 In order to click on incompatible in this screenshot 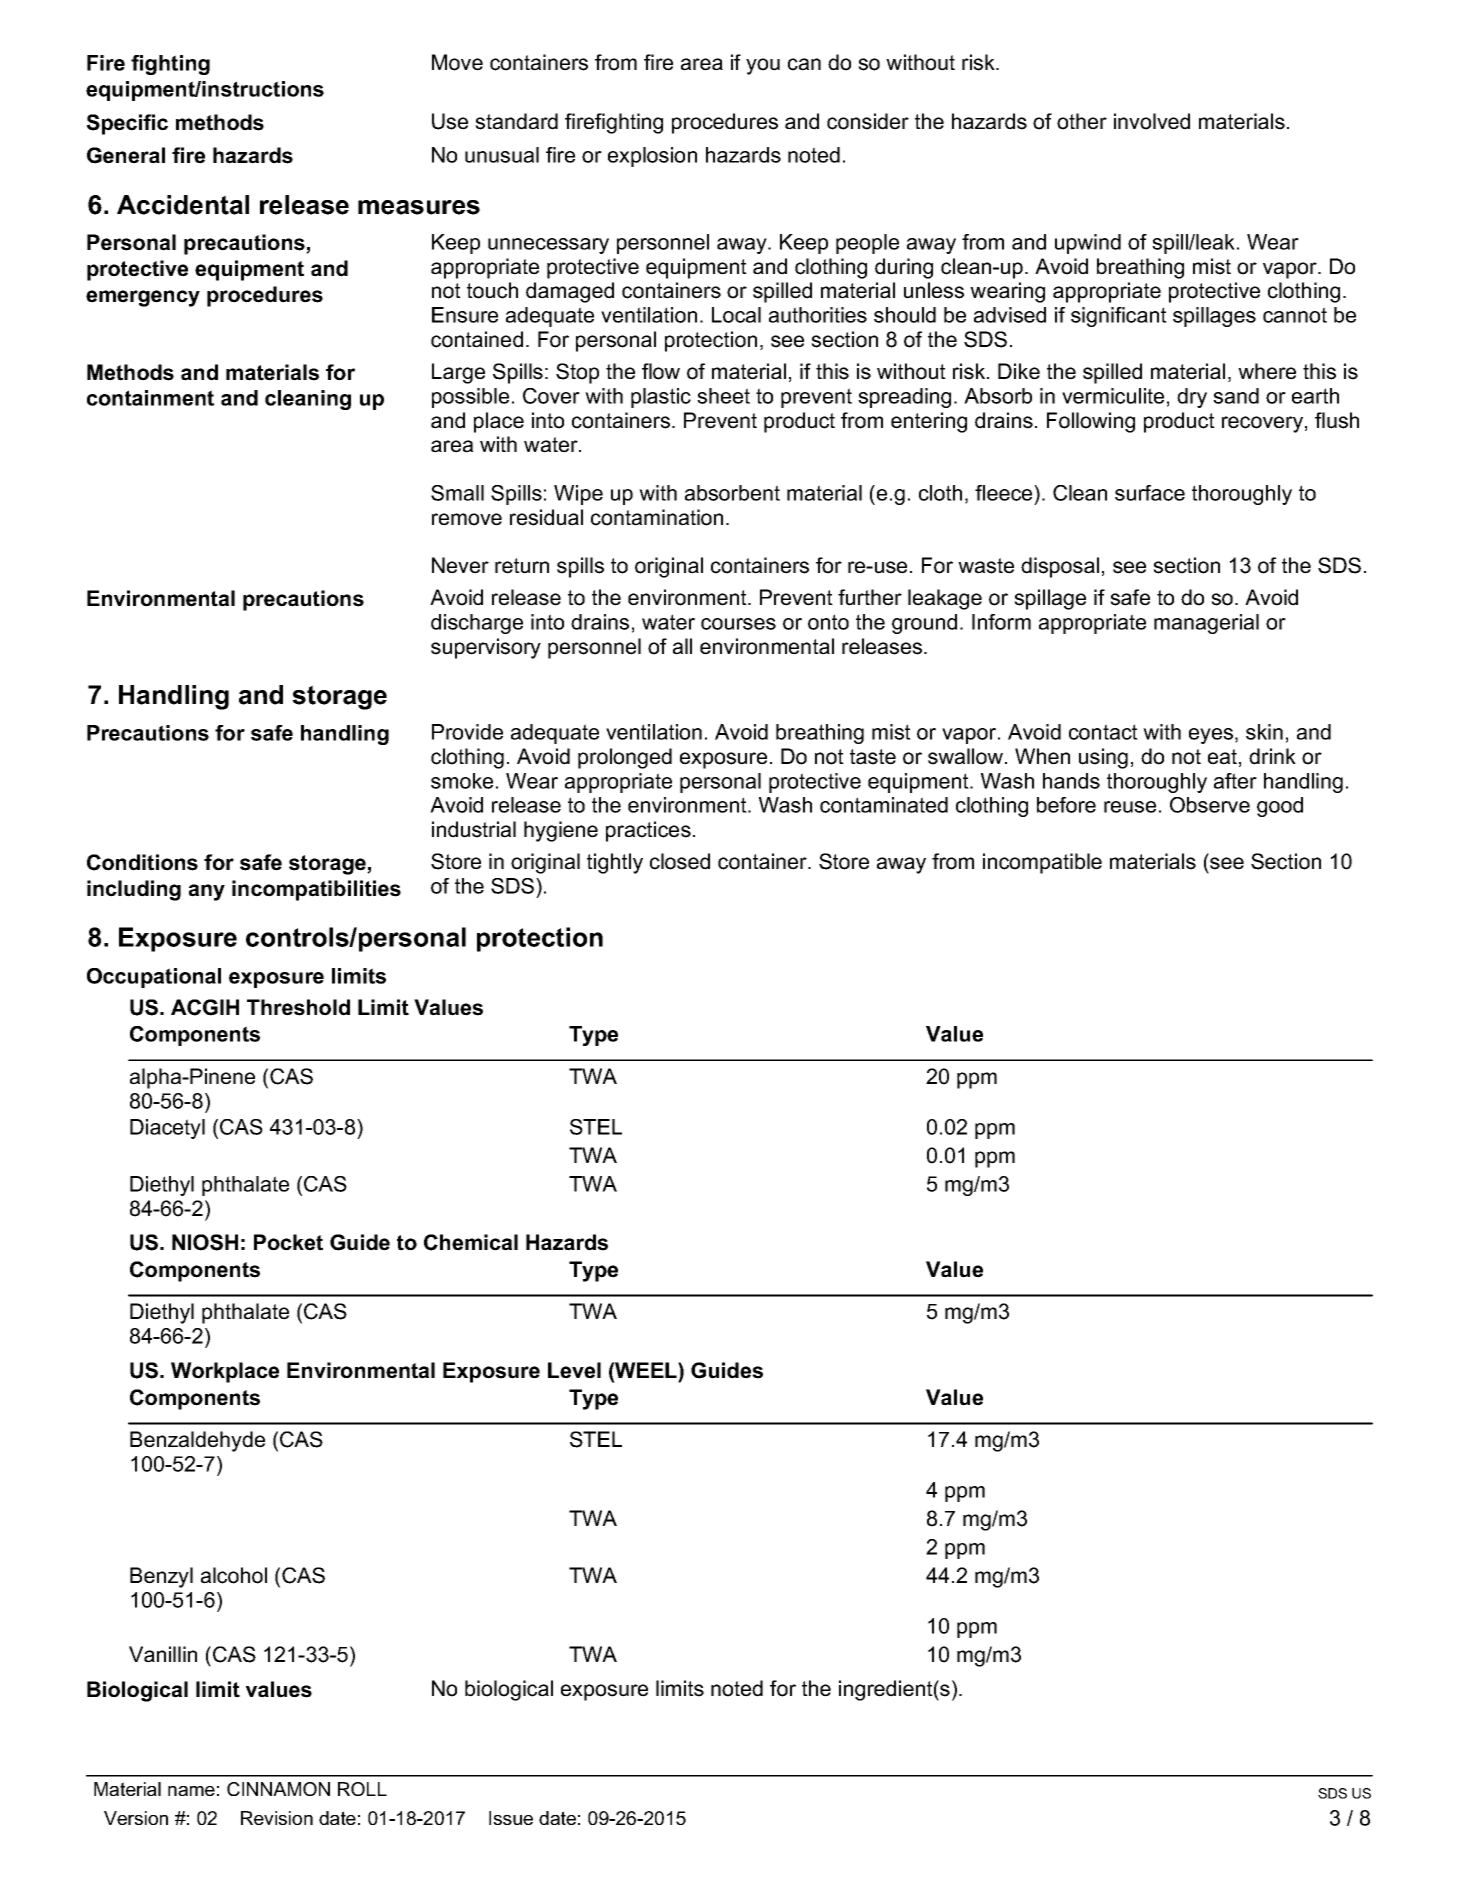, I will do `click(1042, 863)`.
